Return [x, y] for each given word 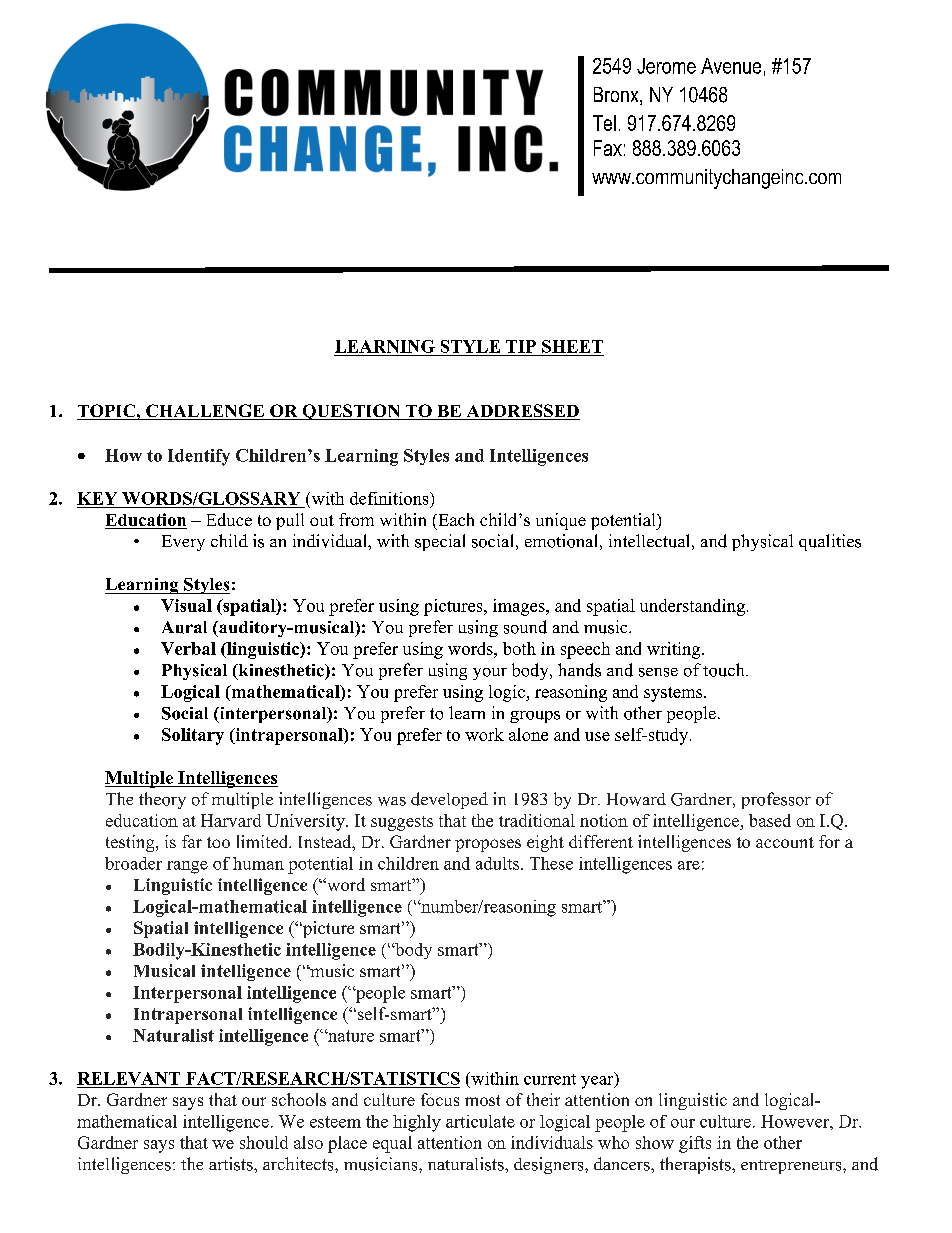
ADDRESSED [522, 412]
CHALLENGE [205, 412]
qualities [830, 542]
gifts [695, 1144]
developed [449, 800]
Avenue [731, 66]
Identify [199, 457]
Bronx [617, 96]
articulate [480, 1121]
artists [232, 1164]
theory [162, 800]
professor [776, 800]
